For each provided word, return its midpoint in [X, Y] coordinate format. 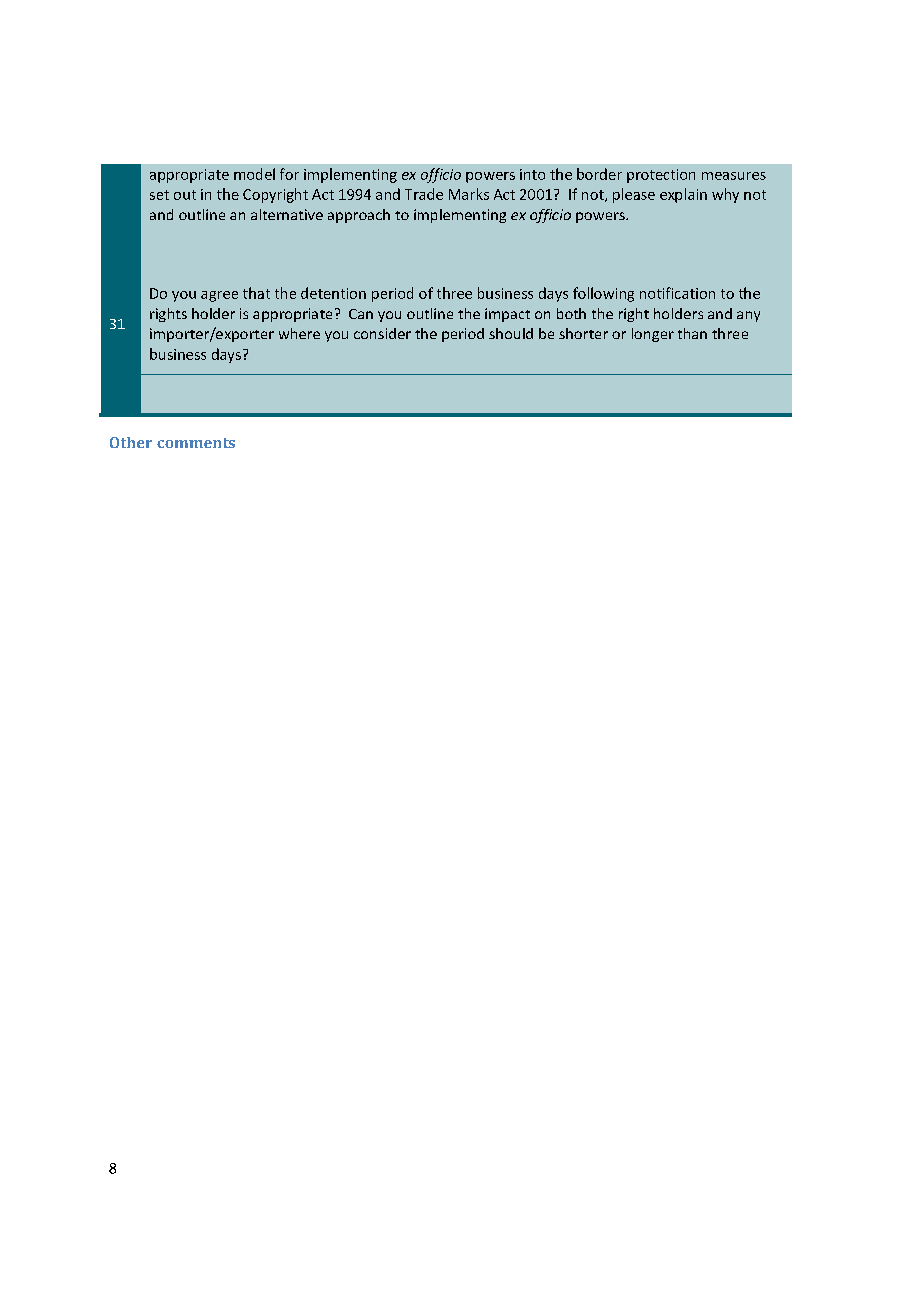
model [254, 174]
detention [333, 293]
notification [677, 293]
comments [196, 443]
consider [382, 333]
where [299, 333]
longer [653, 335]
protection [661, 176]
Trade [424, 194]
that [256, 293]
